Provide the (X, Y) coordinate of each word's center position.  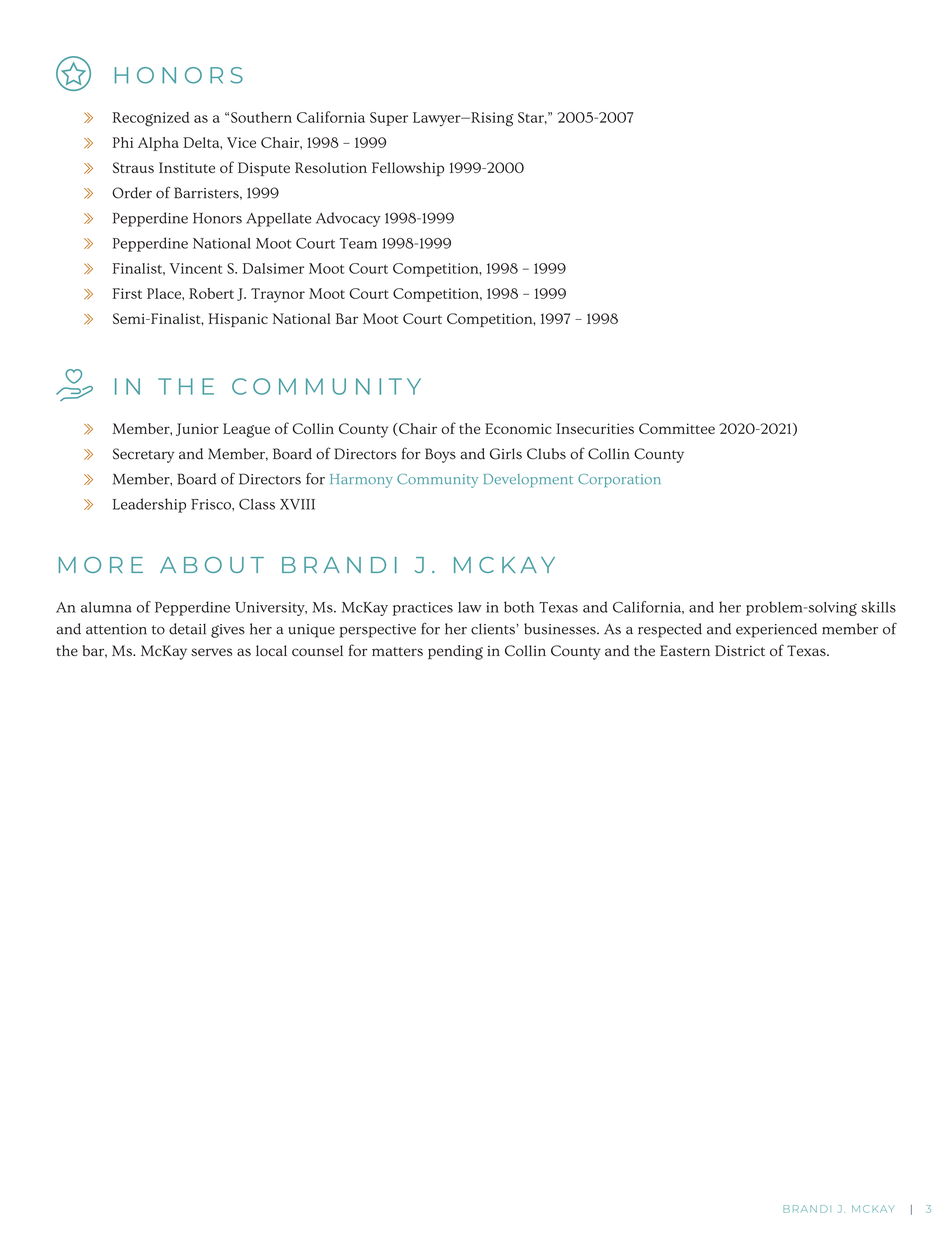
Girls (506, 454)
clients (493, 629)
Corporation (619, 480)
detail (187, 629)
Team (358, 243)
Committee (677, 428)
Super (389, 119)
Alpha (158, 144)
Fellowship (408, 169)
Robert (211, 293)
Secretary (143, 455)
